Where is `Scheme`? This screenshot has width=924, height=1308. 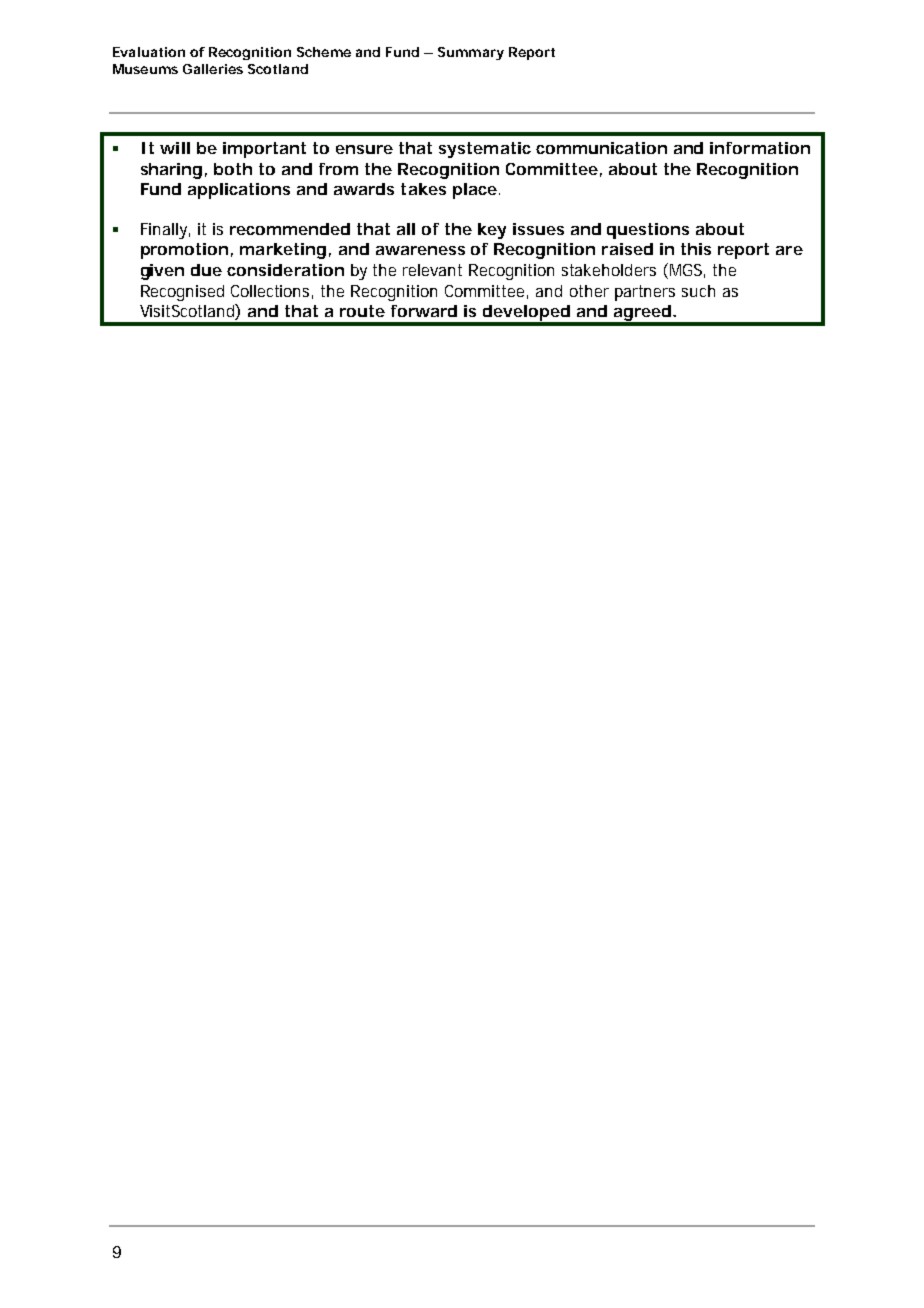
Scheme is located at coordinates (324, 52).
